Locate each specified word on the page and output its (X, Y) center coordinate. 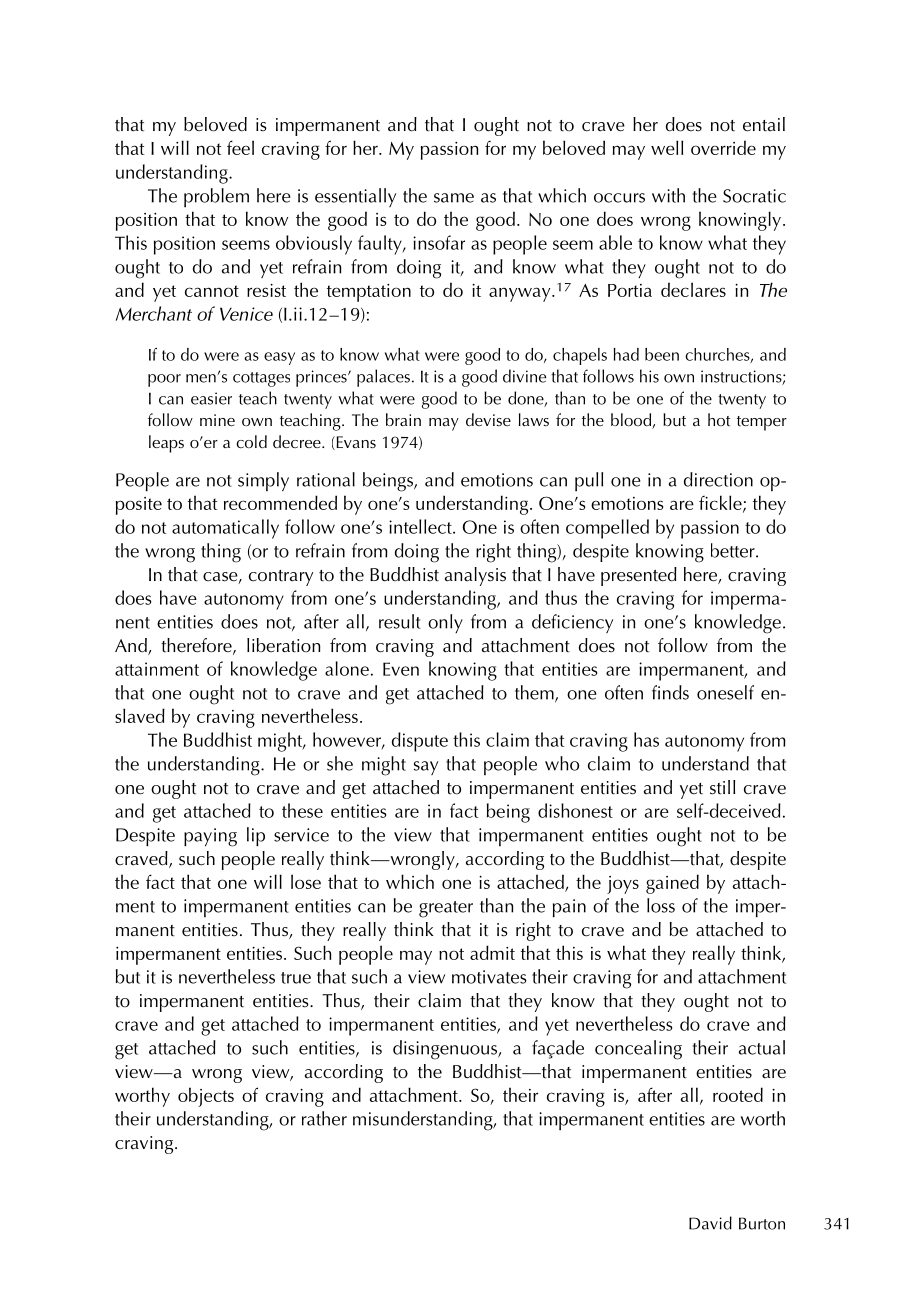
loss (661, 905)
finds (670, 692)
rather (324, 1118)
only (445, 623)
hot (719, 419)
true (296, 978)
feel (240, 147)
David (710, 1223)
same (454, 198)
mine (217, 420)
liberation (283, 645)
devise (488, 419)
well (667, 147)
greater (446, 909)
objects (206, 1097)
